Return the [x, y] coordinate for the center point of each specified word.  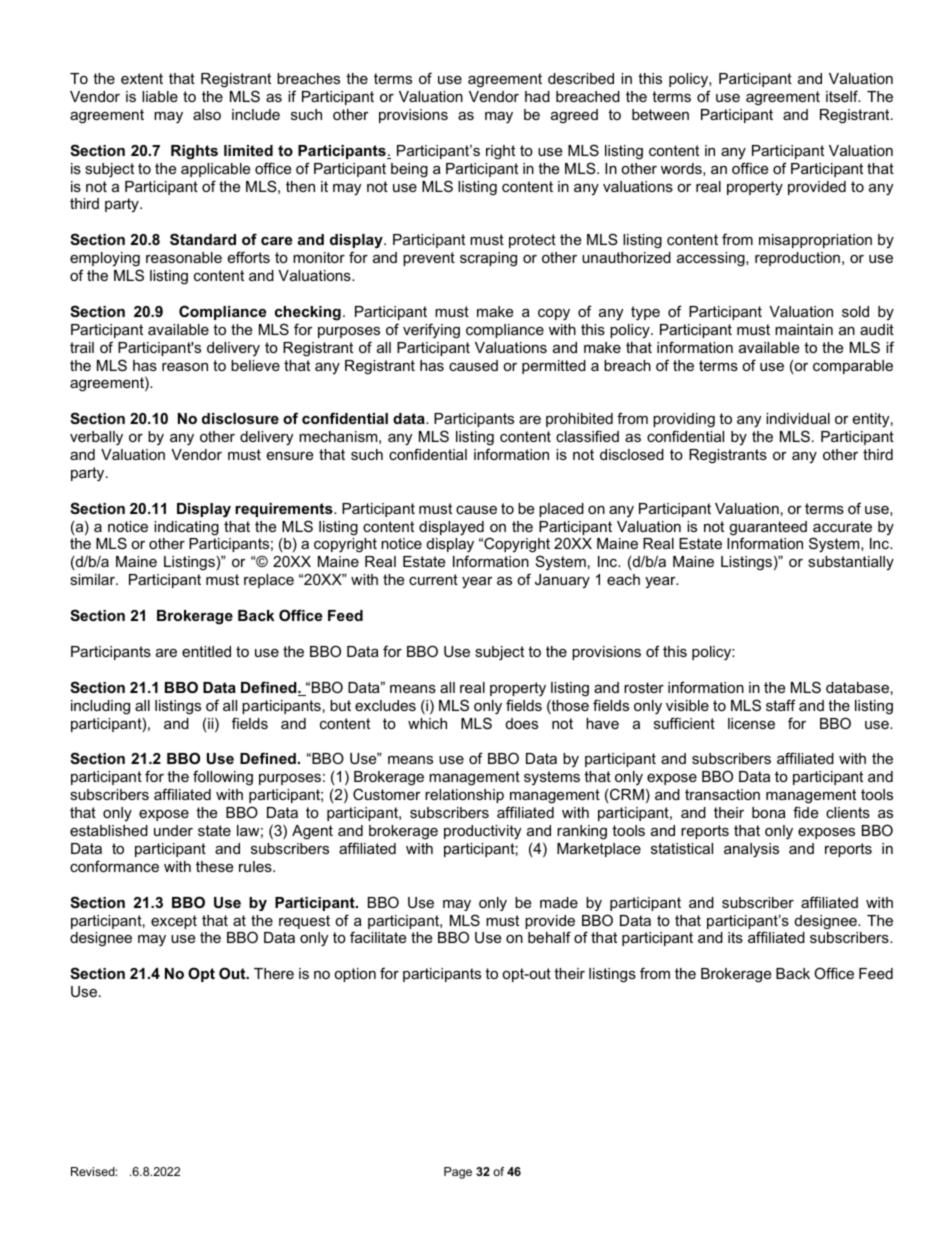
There [274, 973]
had [537, 96]
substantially [851, 563]
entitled [206, 651]
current [433, 579]
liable [160, 96]
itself [843, 96]
